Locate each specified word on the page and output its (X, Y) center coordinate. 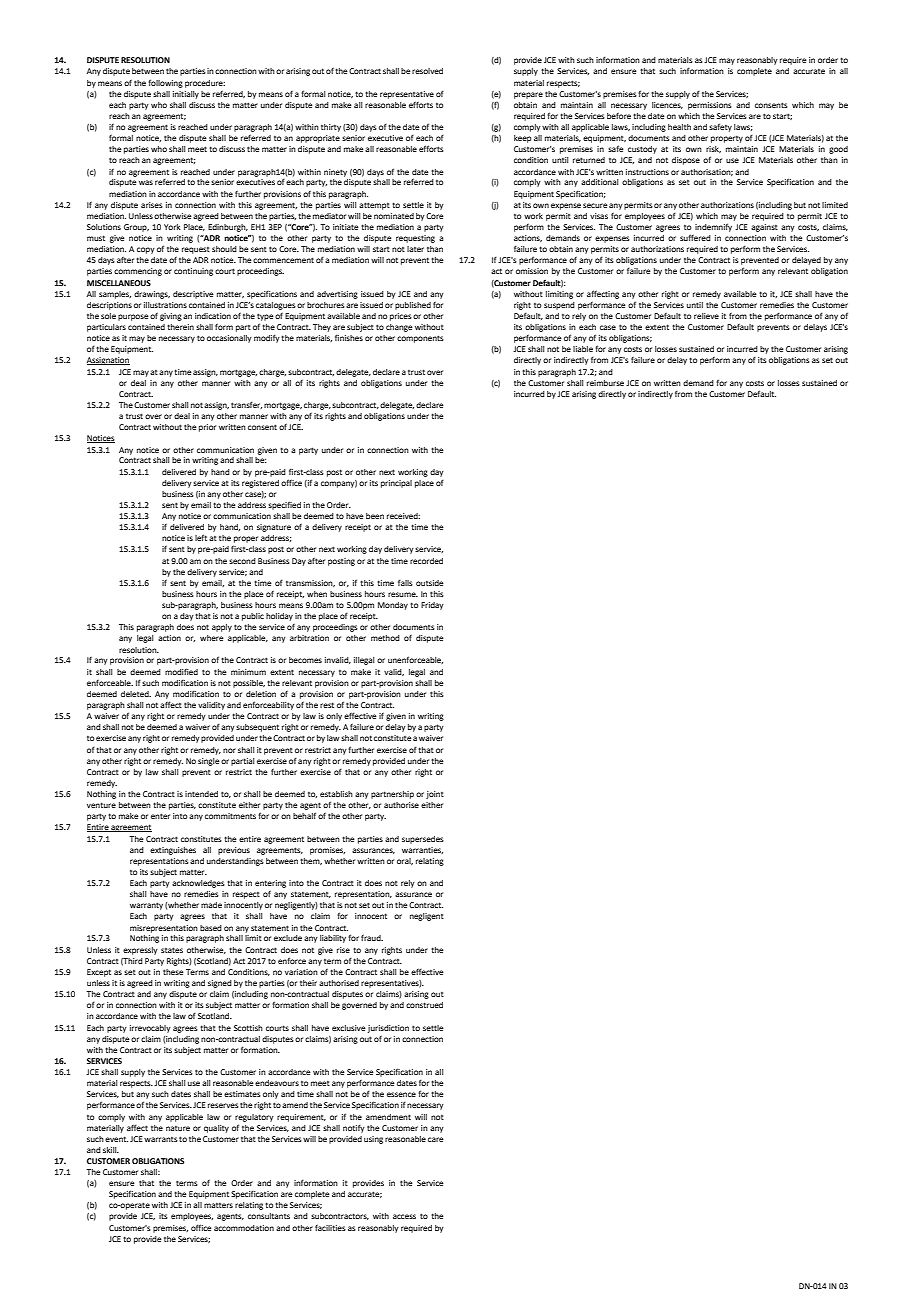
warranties (422, 850)
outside (429, 583)
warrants (161, 1139)
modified (181, 672)
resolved (427, 71)
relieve (706, 316)
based (211, 928)
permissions (710, 106)
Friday (432, 606)
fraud (372, 938)
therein (180, 327)
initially (186, 95)
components (420, 339)
